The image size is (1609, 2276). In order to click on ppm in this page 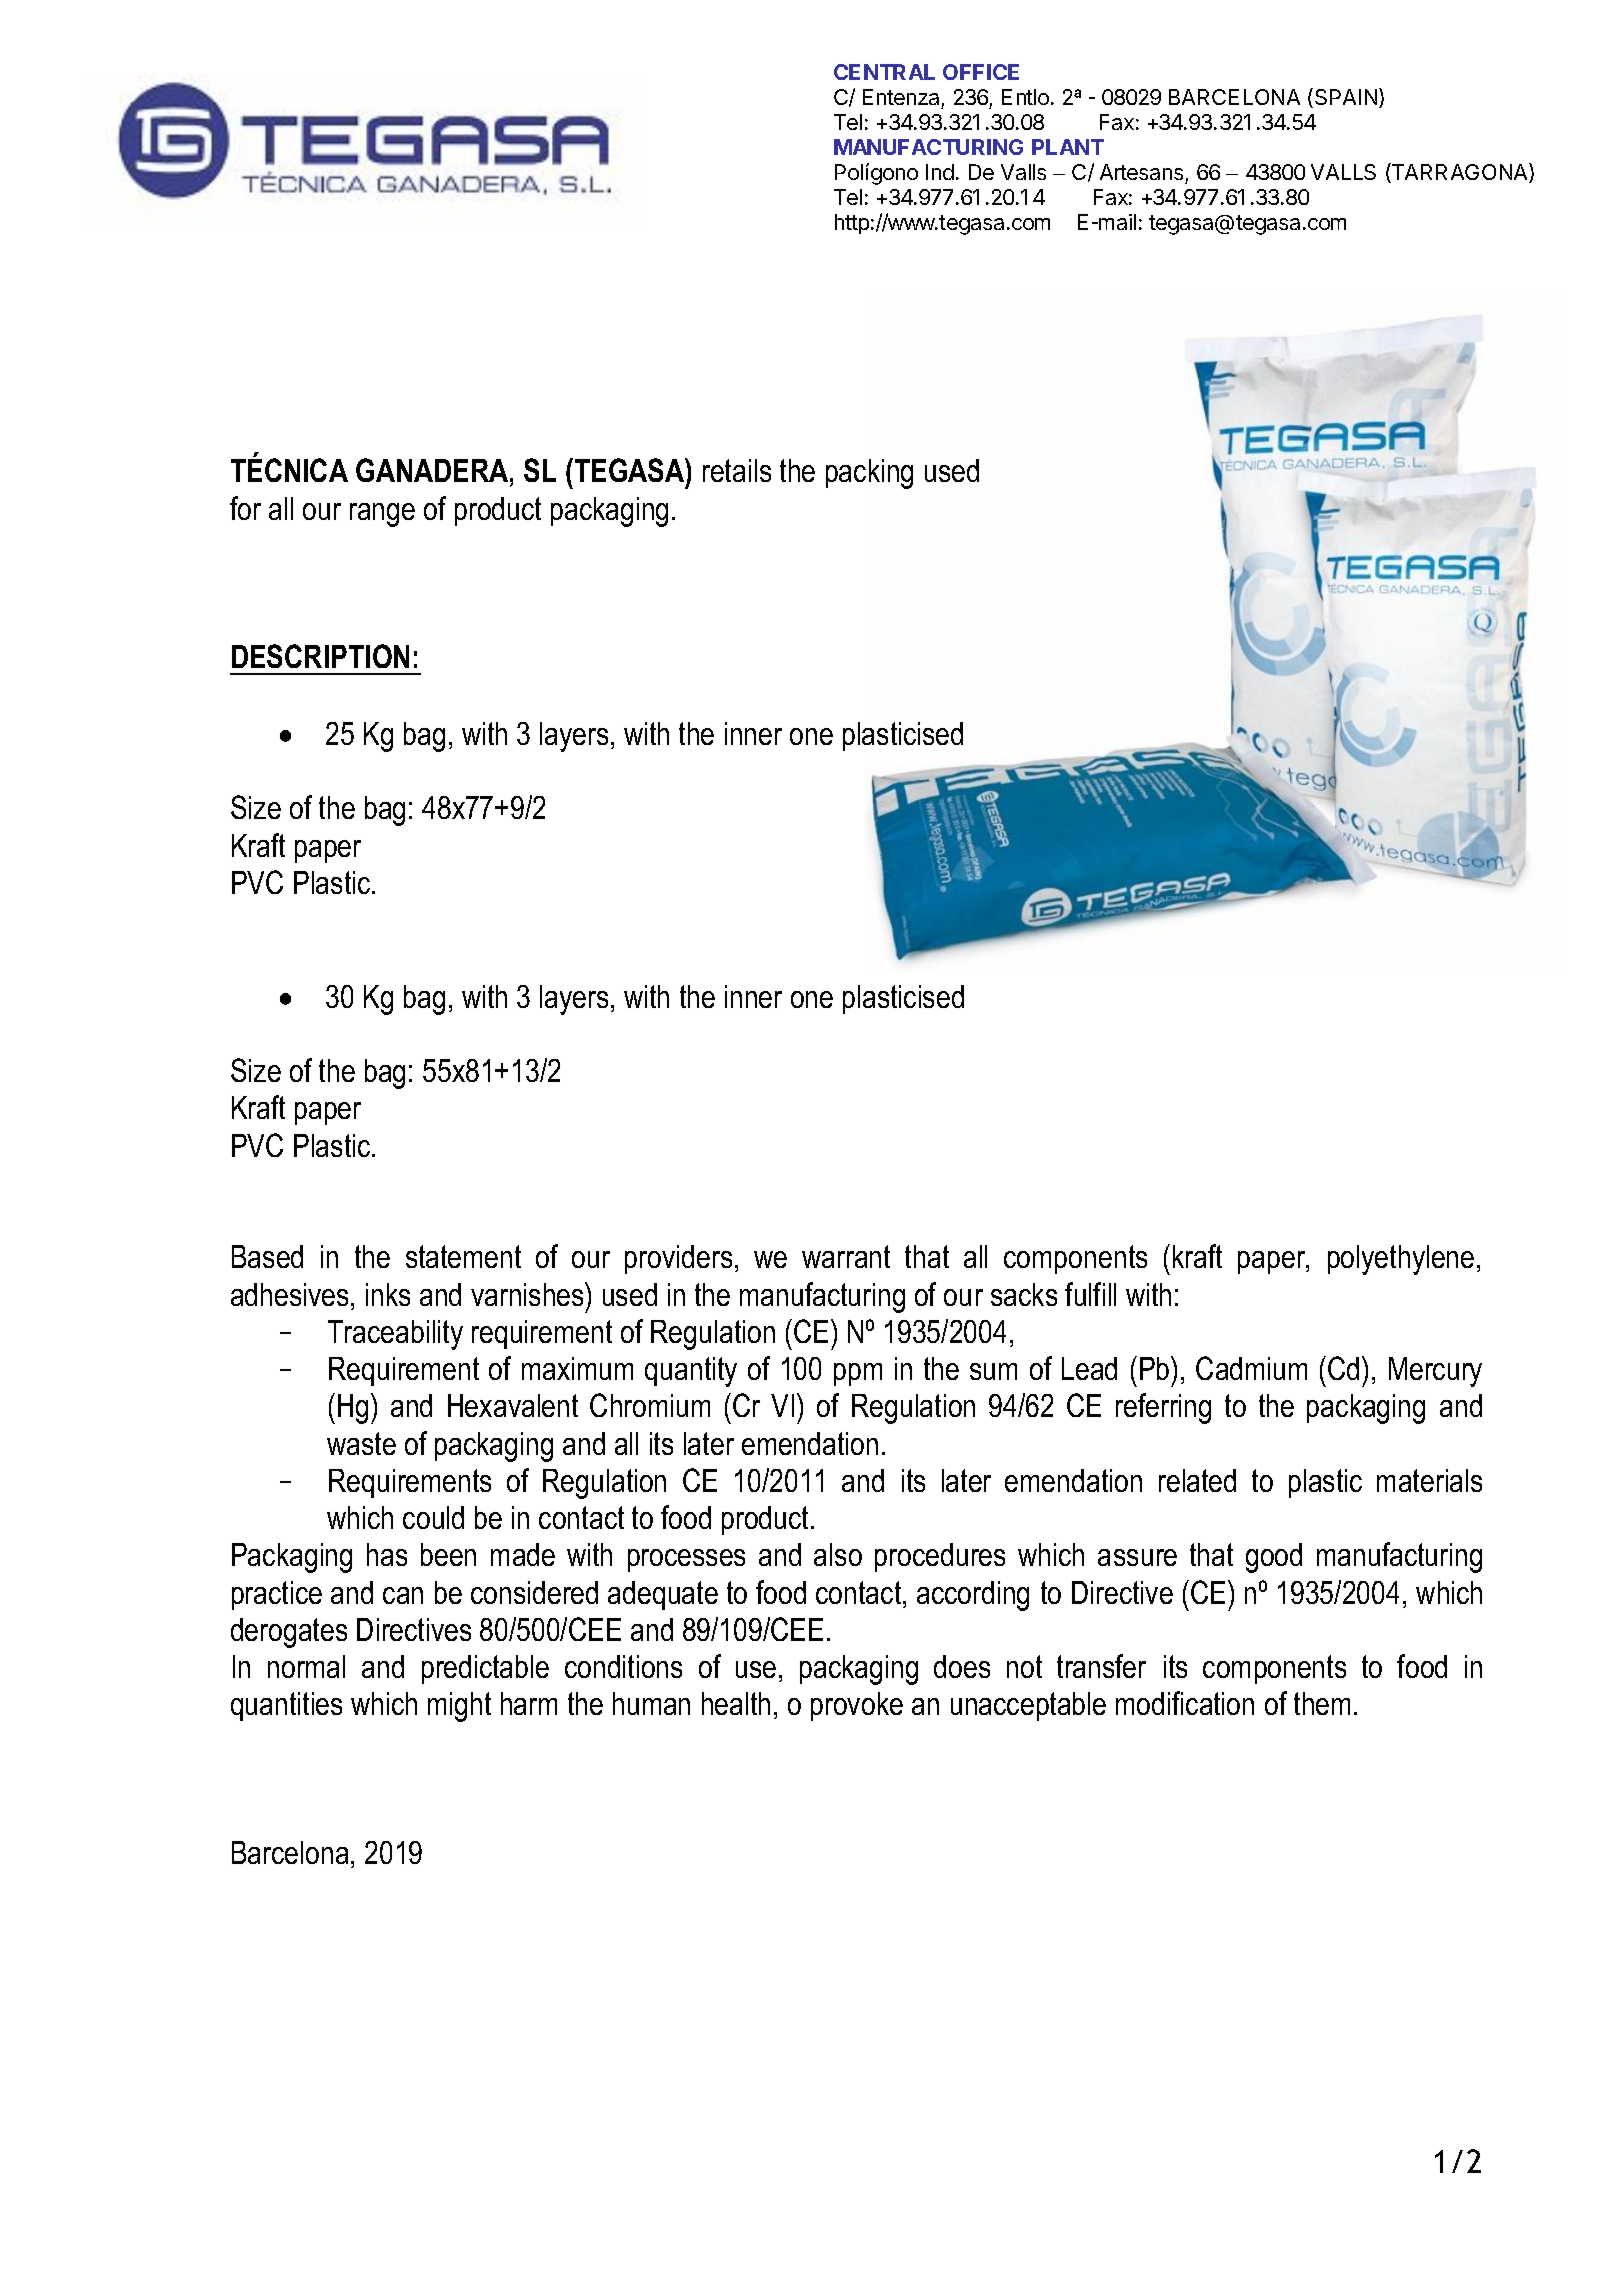, I will do `click(858, 1374)`.
